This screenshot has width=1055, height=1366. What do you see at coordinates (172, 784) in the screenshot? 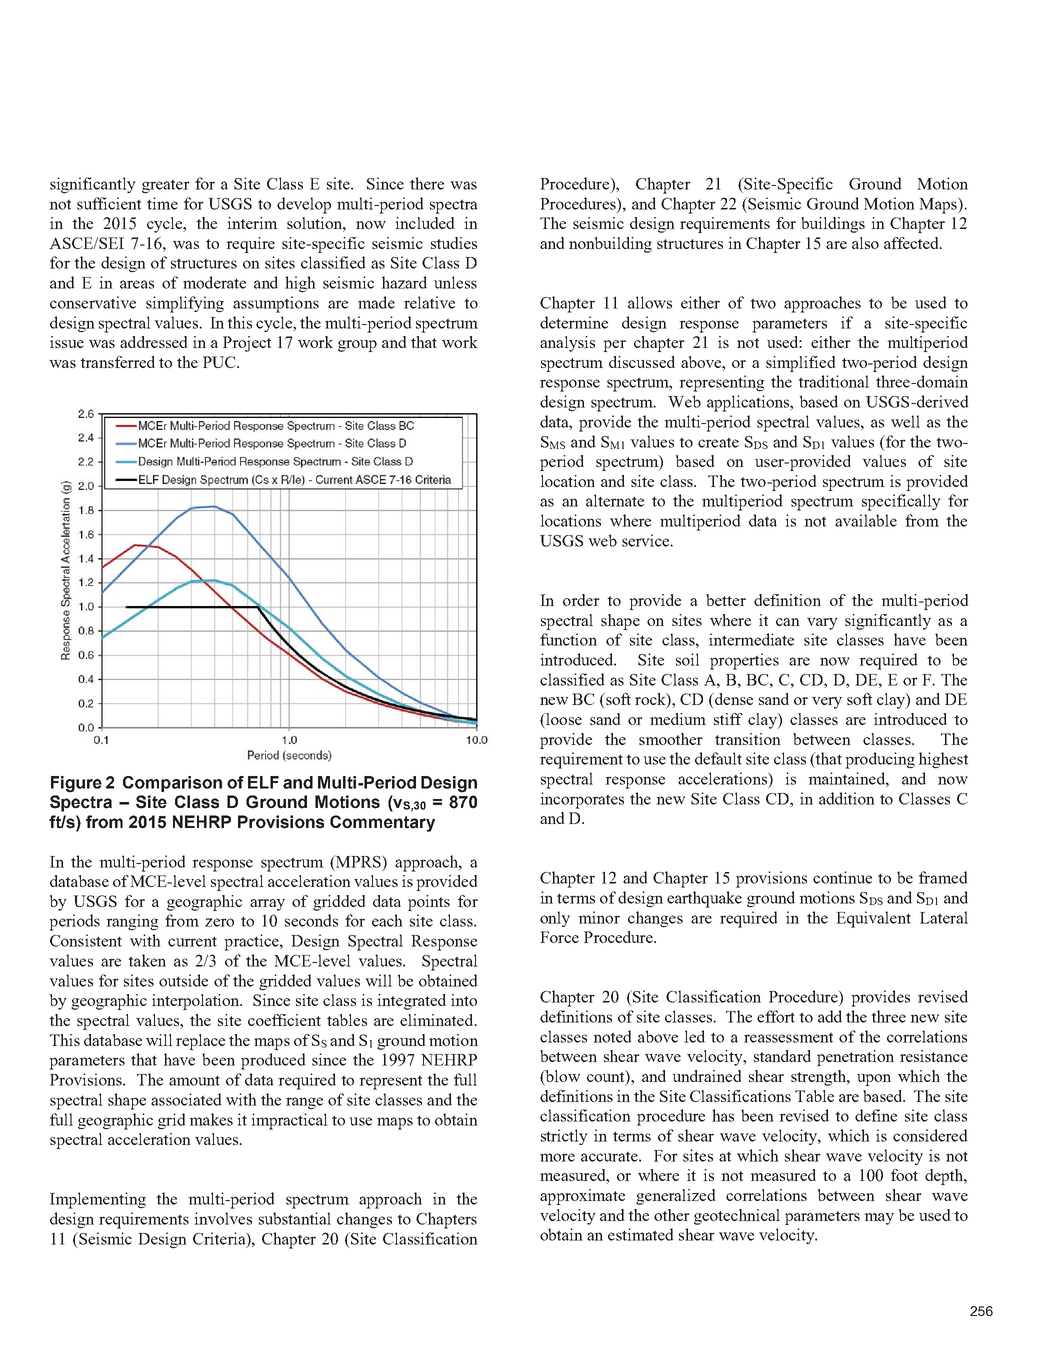
I see `Comparison` at bounding box center [172, 784].
